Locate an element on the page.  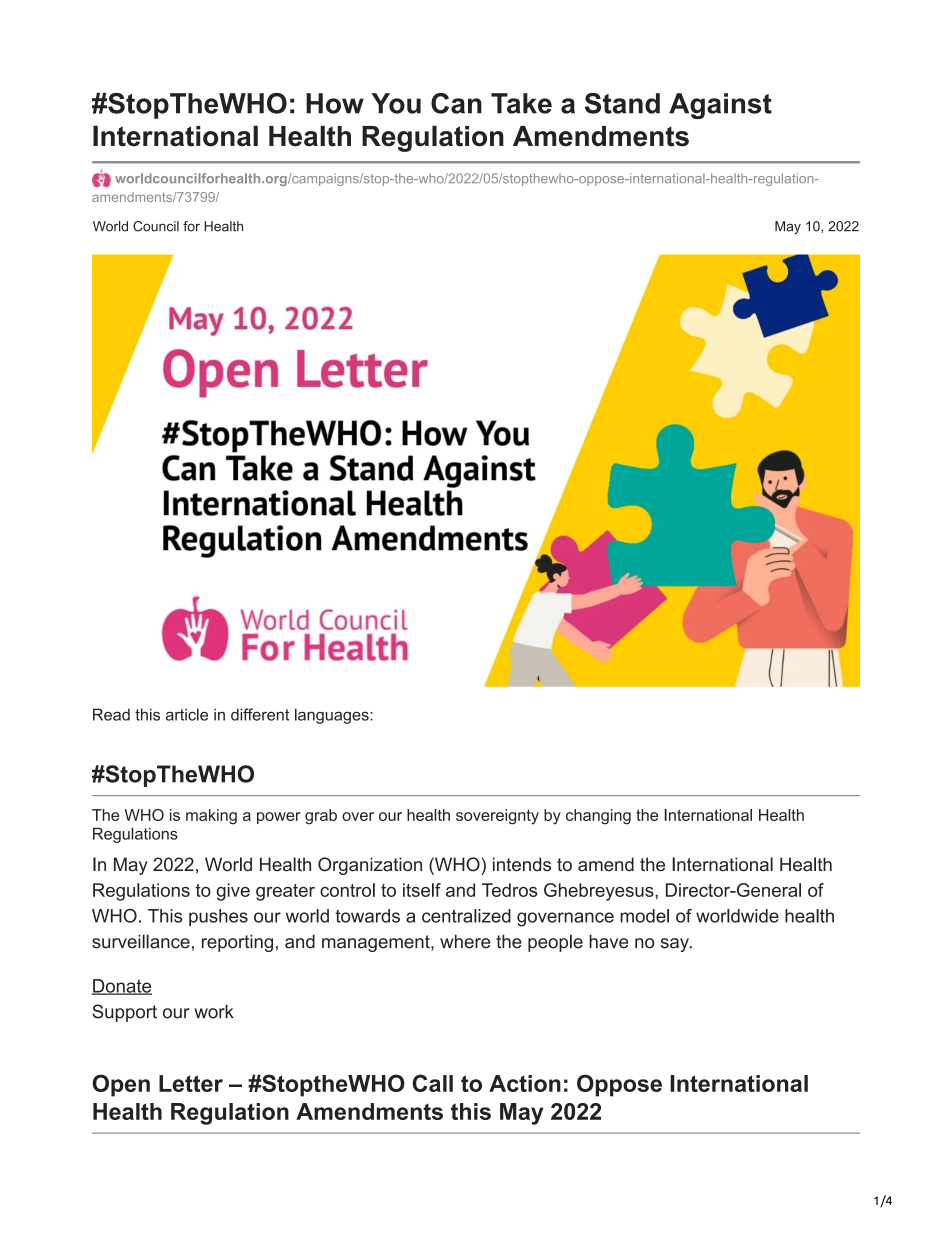
Letter is located at coordinates (191, 1083).
